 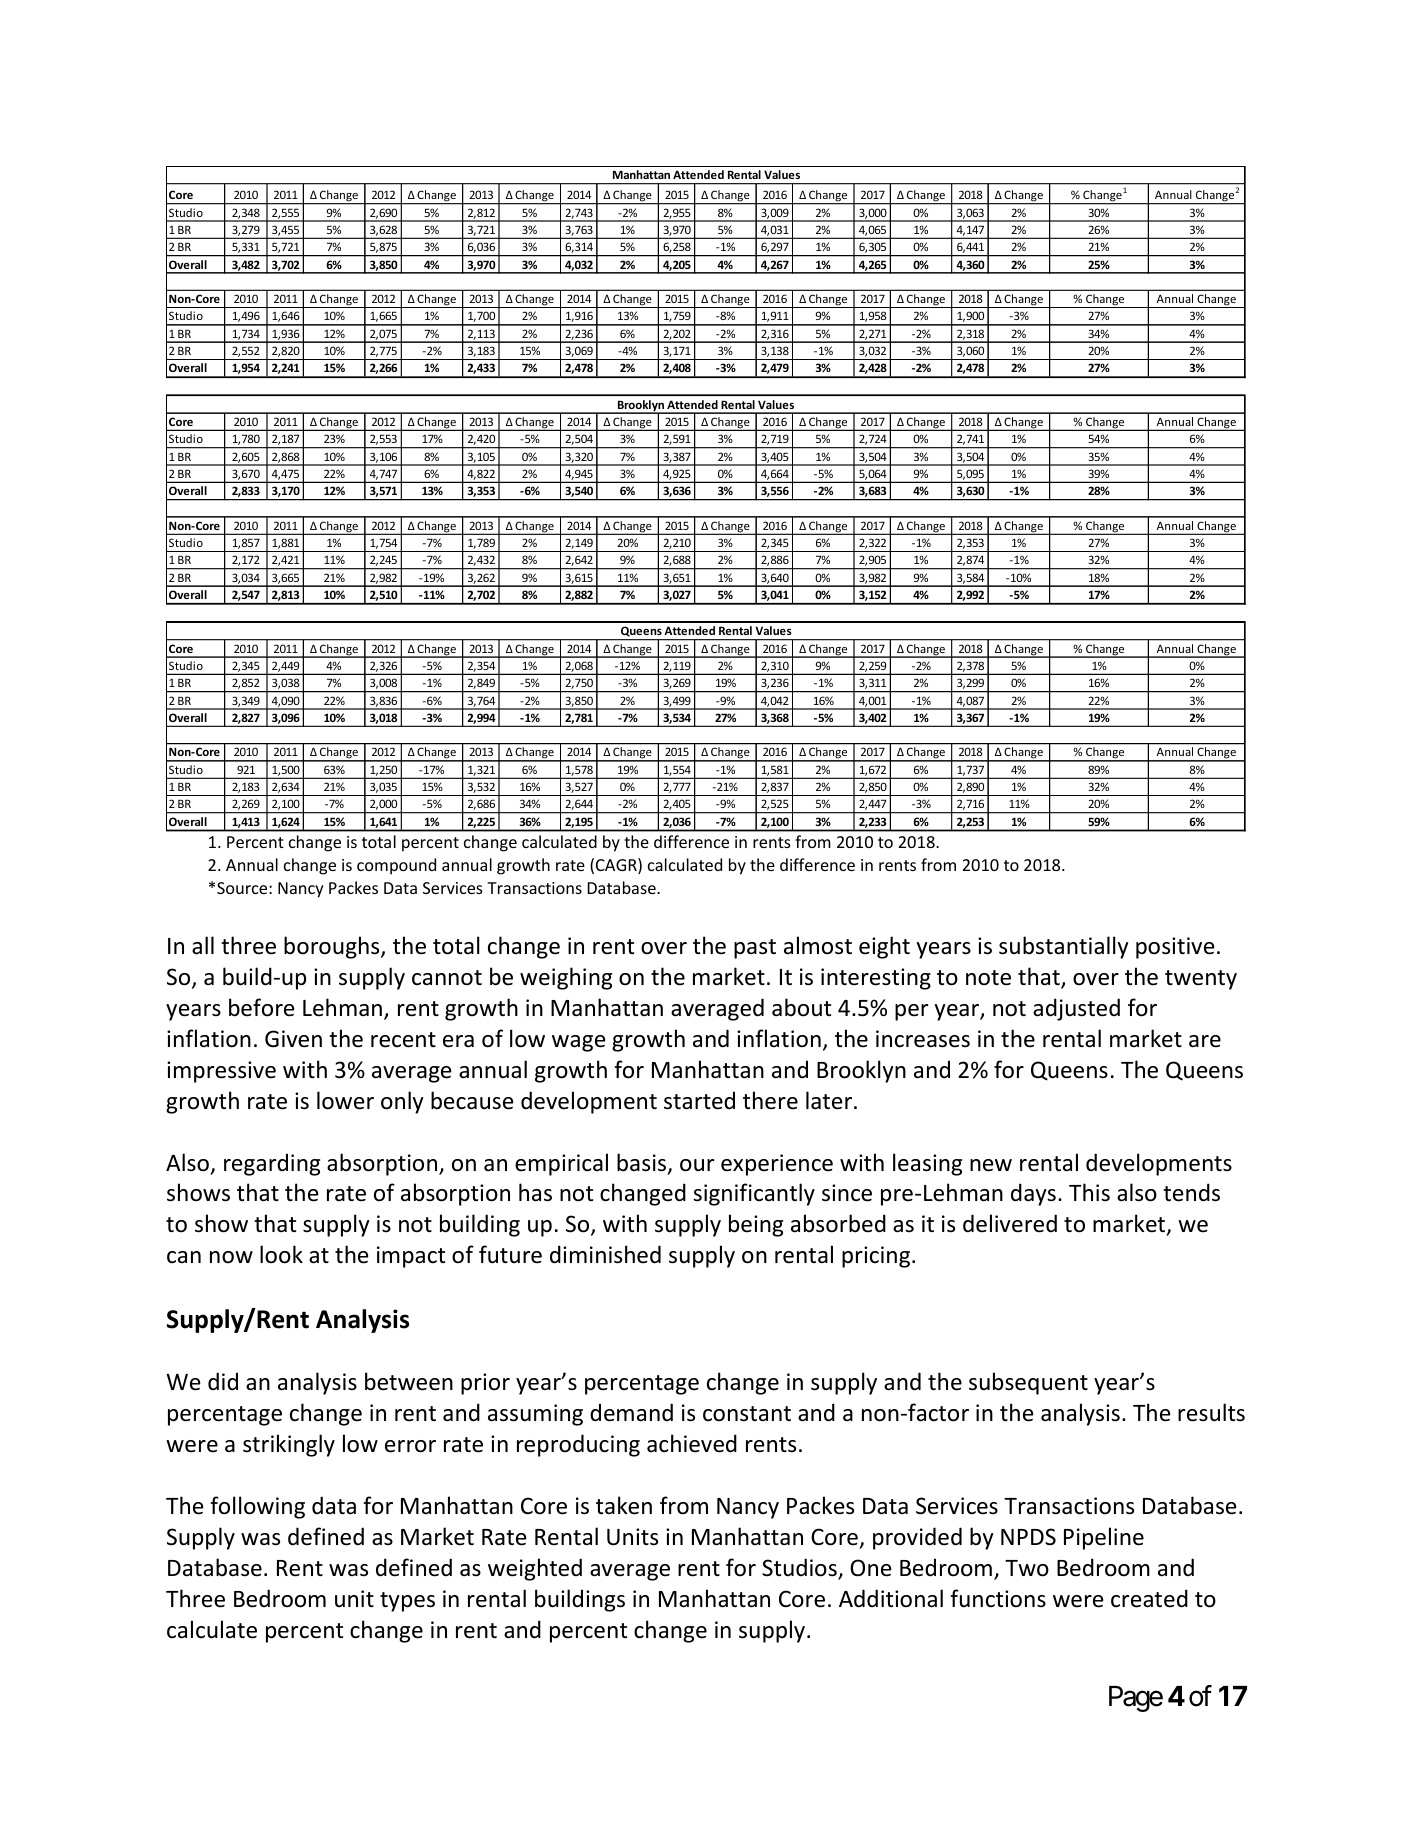 I want to click on substantially, so click(x=1064, y=947).
